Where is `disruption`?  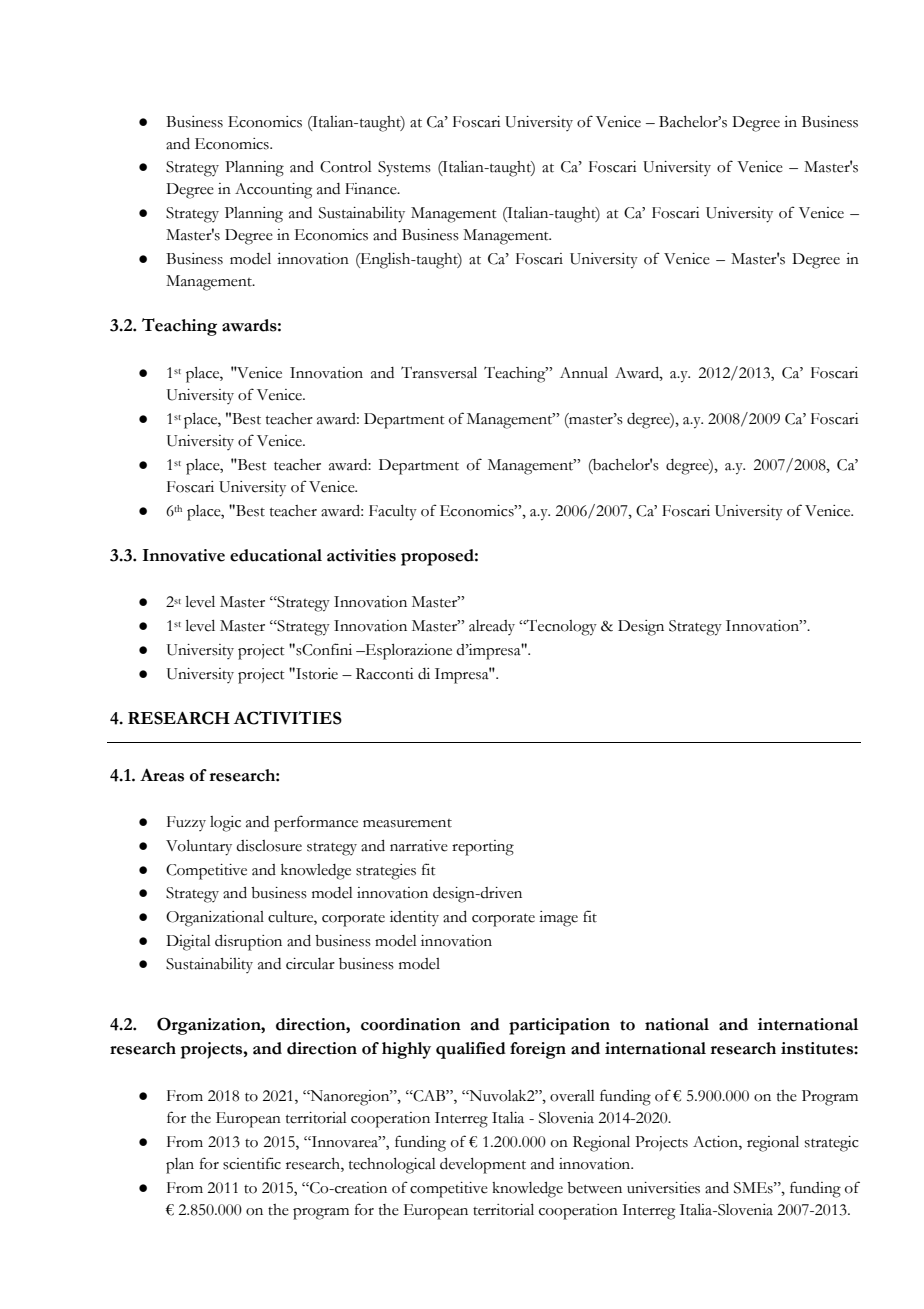
disruption is located at coordinates (248, 943).
